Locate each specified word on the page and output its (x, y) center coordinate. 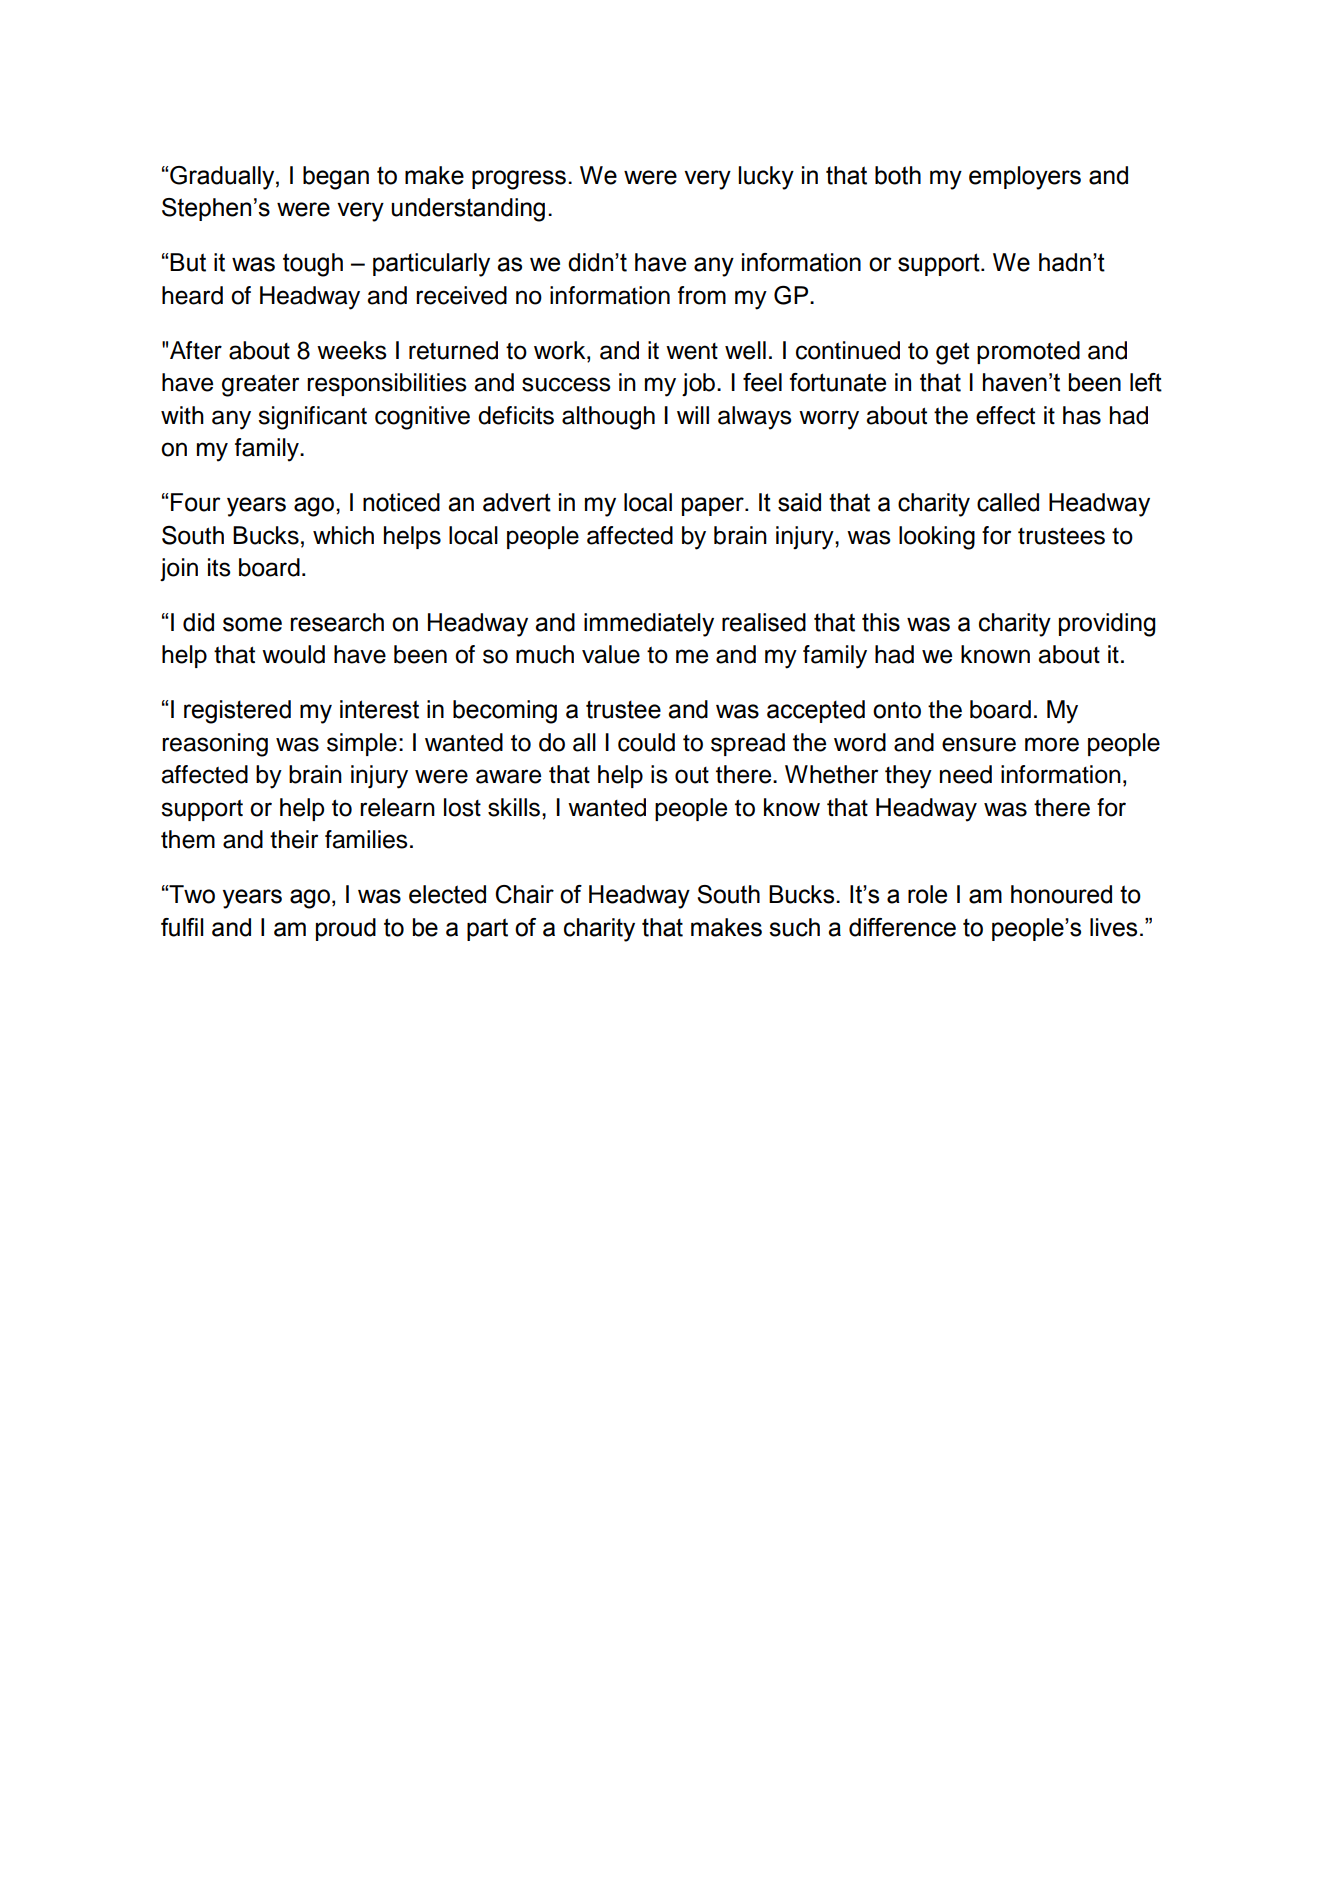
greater (260, 386)
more (1052, 744)
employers (1025, 178)
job (698, 384)
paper (714, 506)
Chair (524, 894)
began (336, 178)
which (343, 535)
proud (346, 929)
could (646, 742)
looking (937, 538)
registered (237, 712)
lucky (766, 178)
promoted (1028, 352)
